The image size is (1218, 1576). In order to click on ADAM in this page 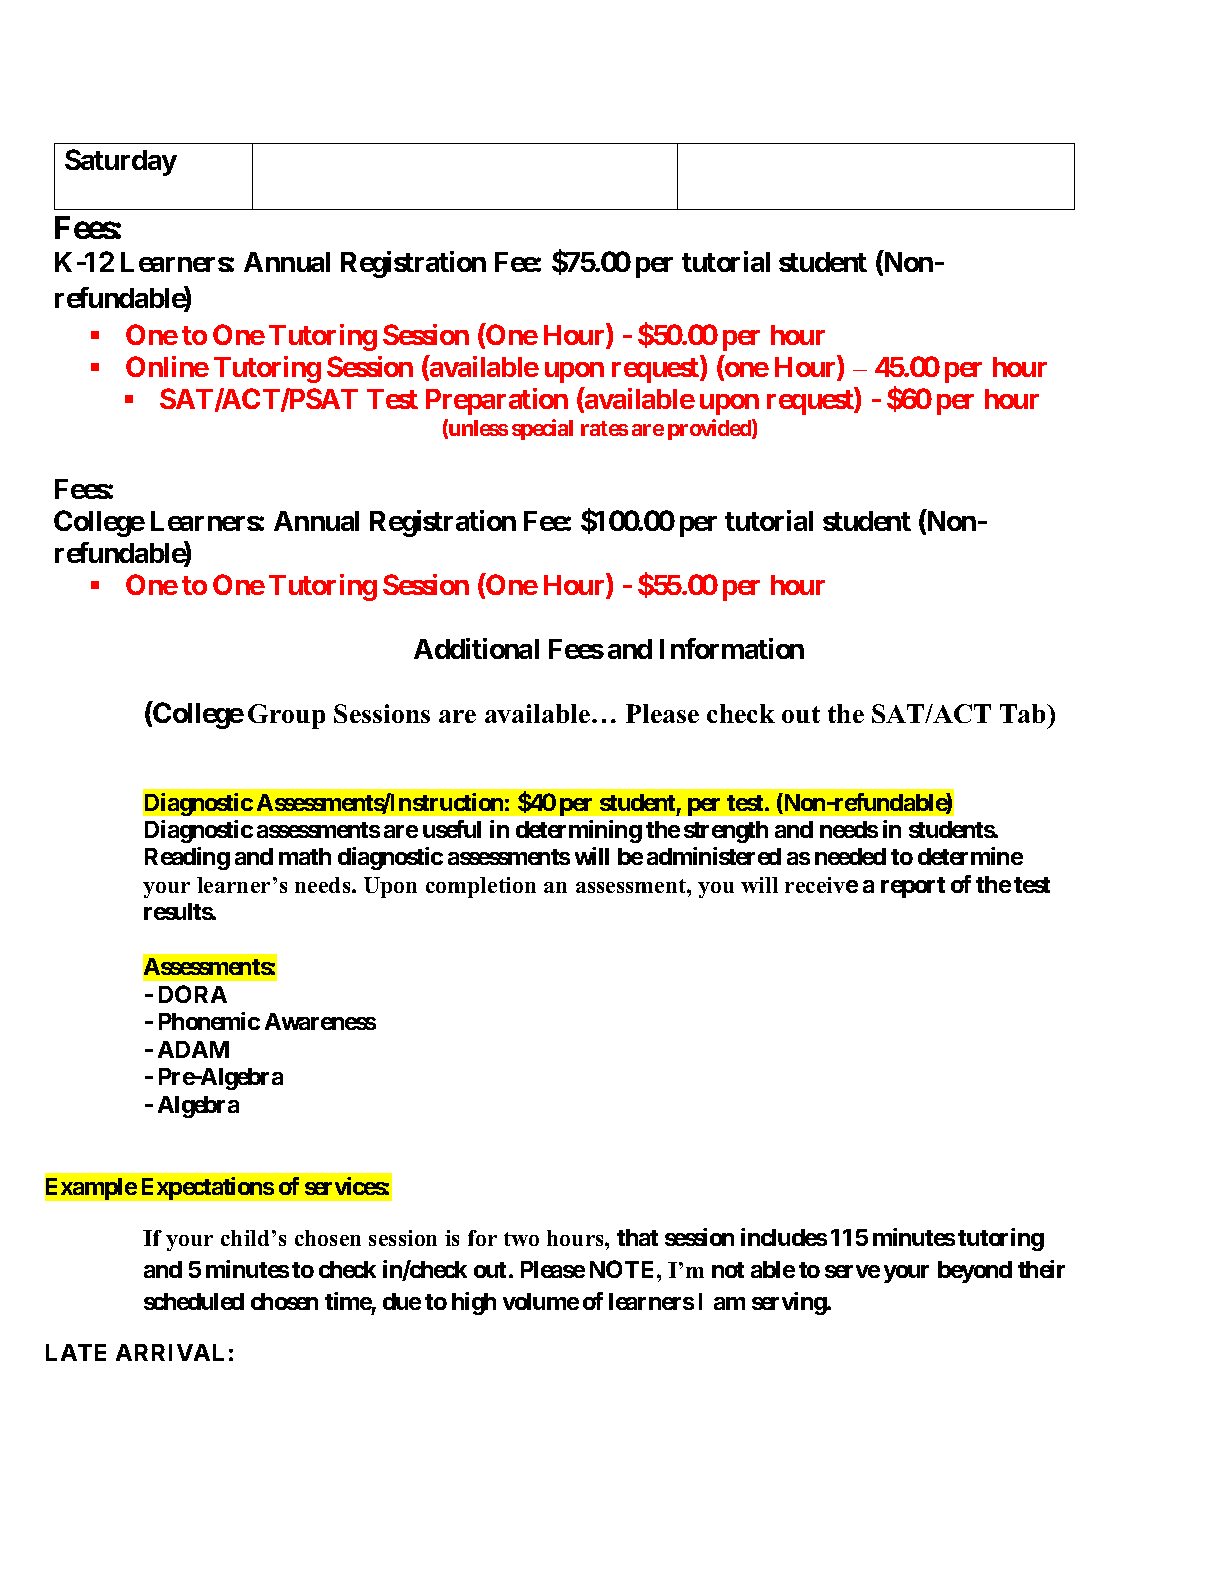, I will do `click(193, 1049)`.
